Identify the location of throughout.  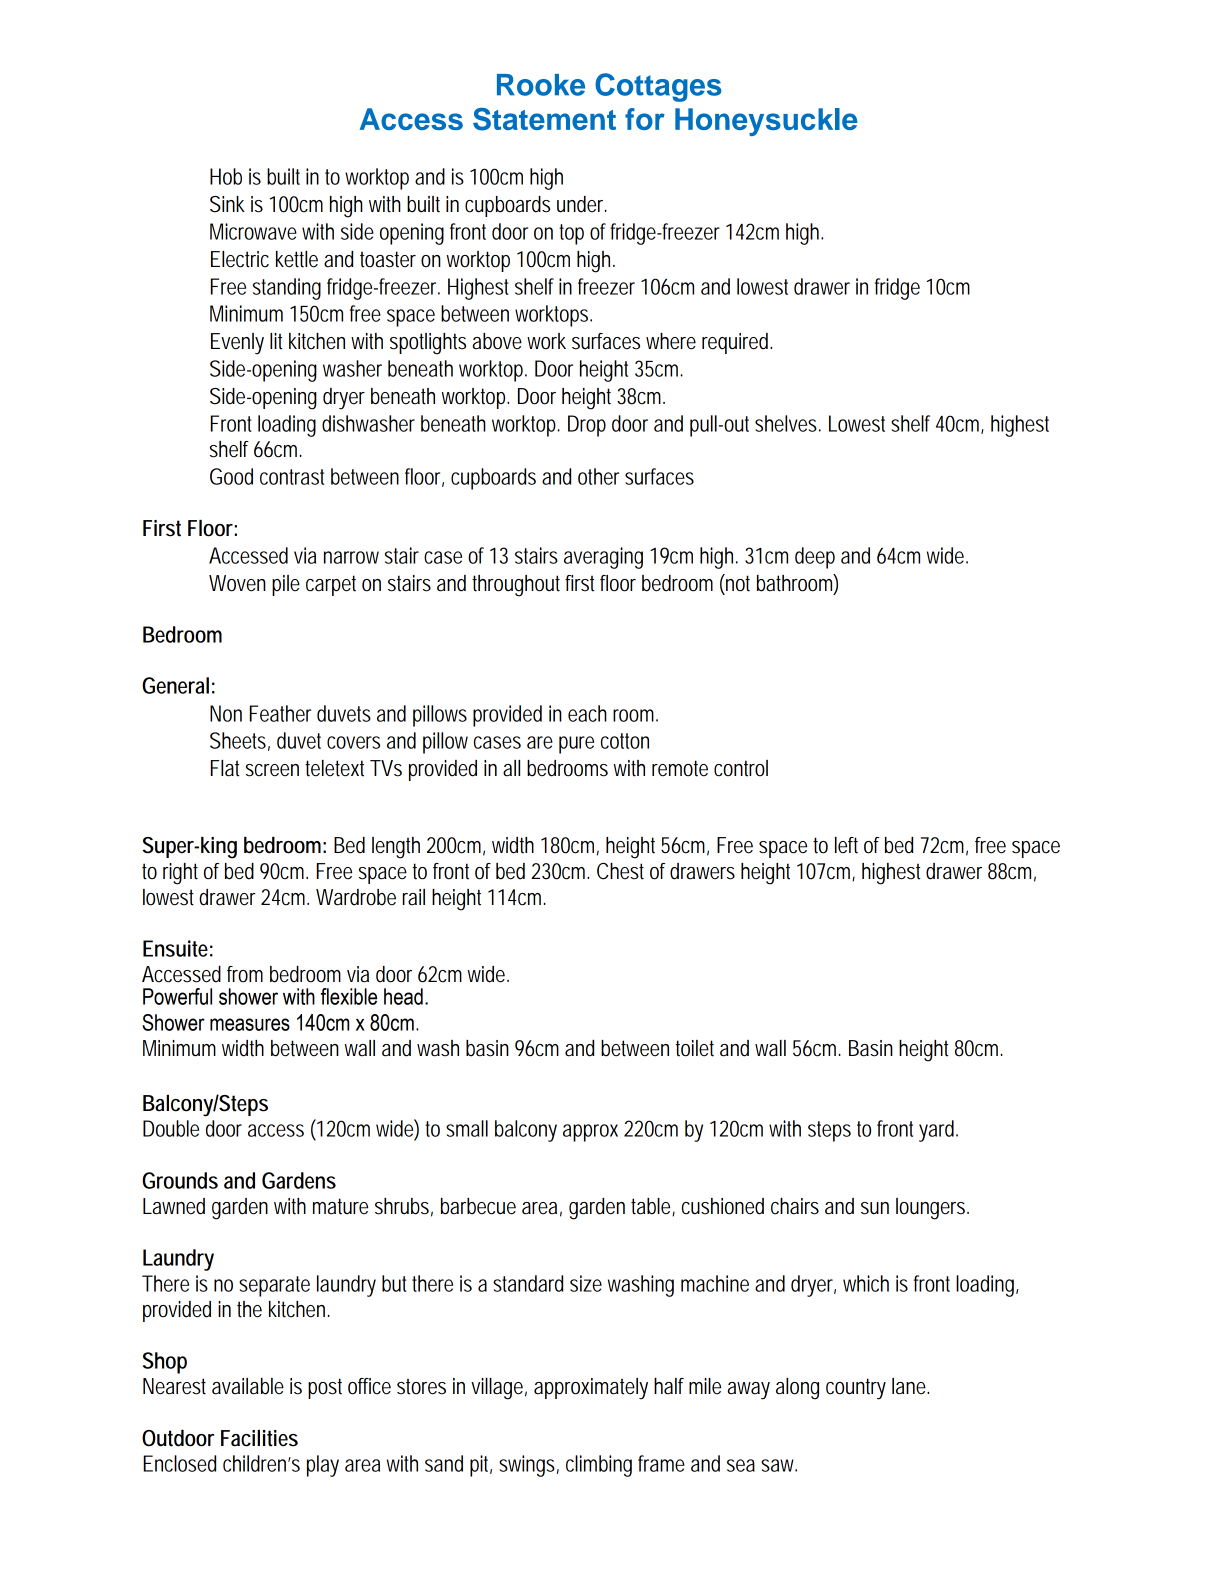
(519, 586).
